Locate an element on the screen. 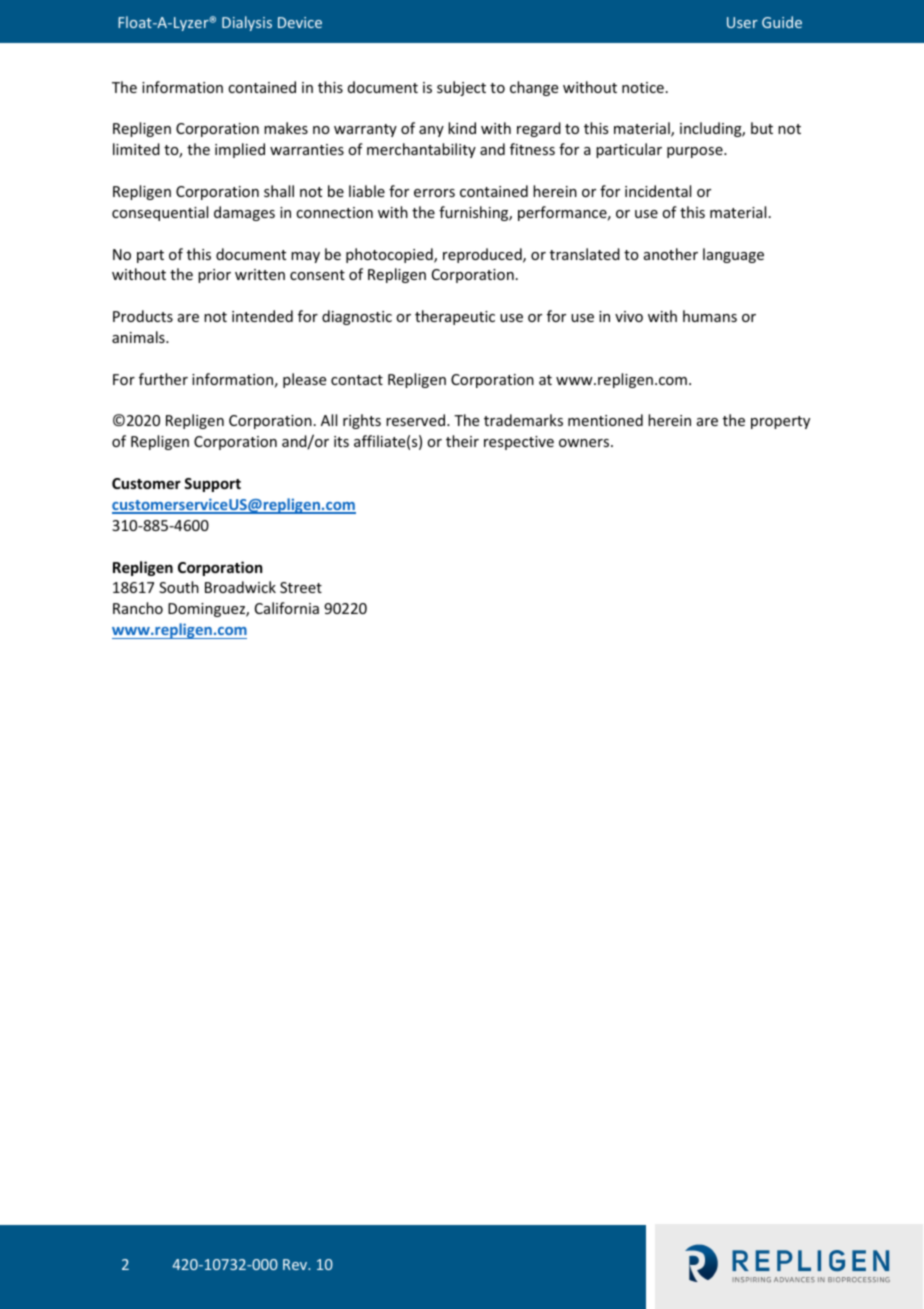 This screenshot has width=924, height=1309. California is located at coordinates (287, 608).
